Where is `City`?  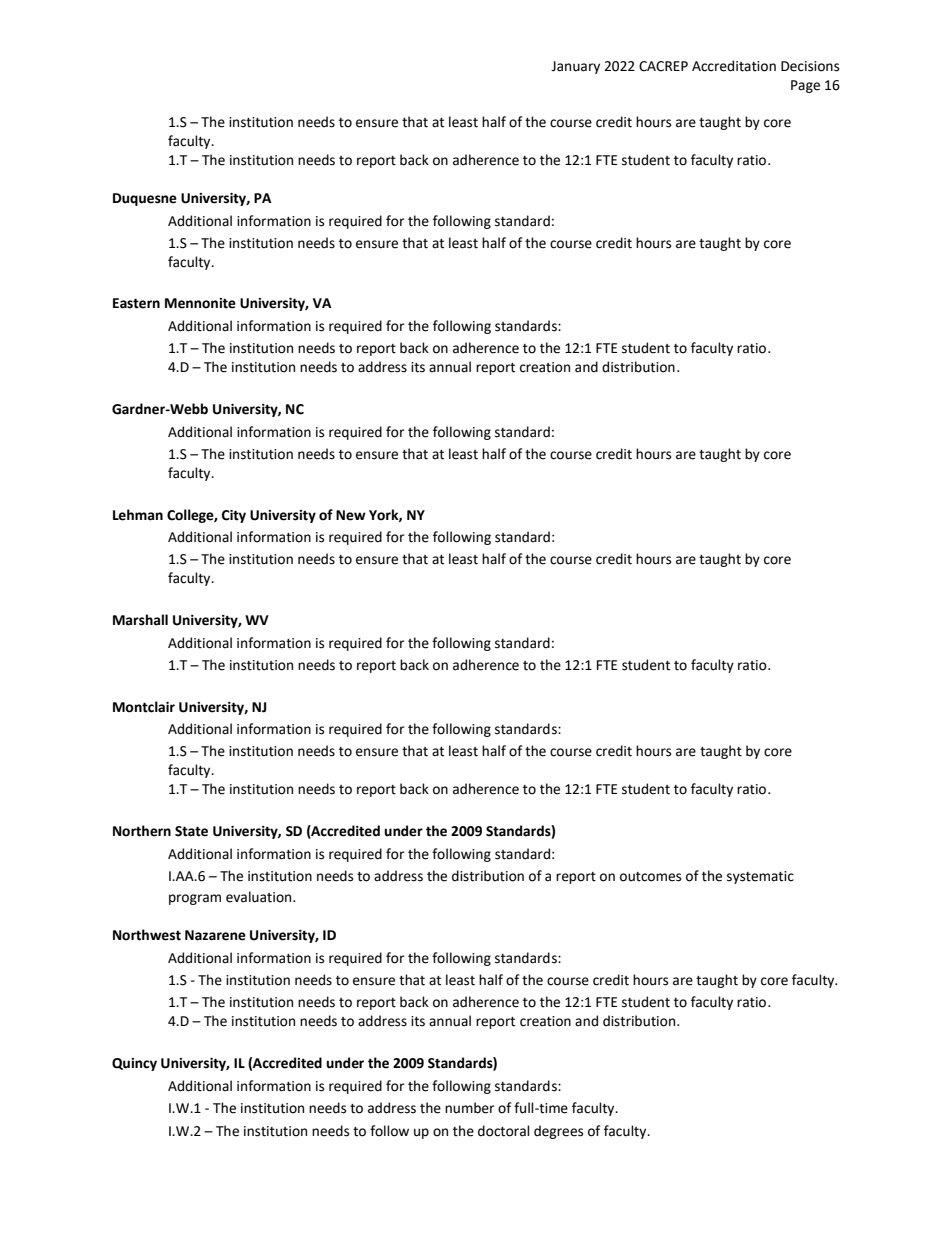 City is located at coordinates (234, 516).
